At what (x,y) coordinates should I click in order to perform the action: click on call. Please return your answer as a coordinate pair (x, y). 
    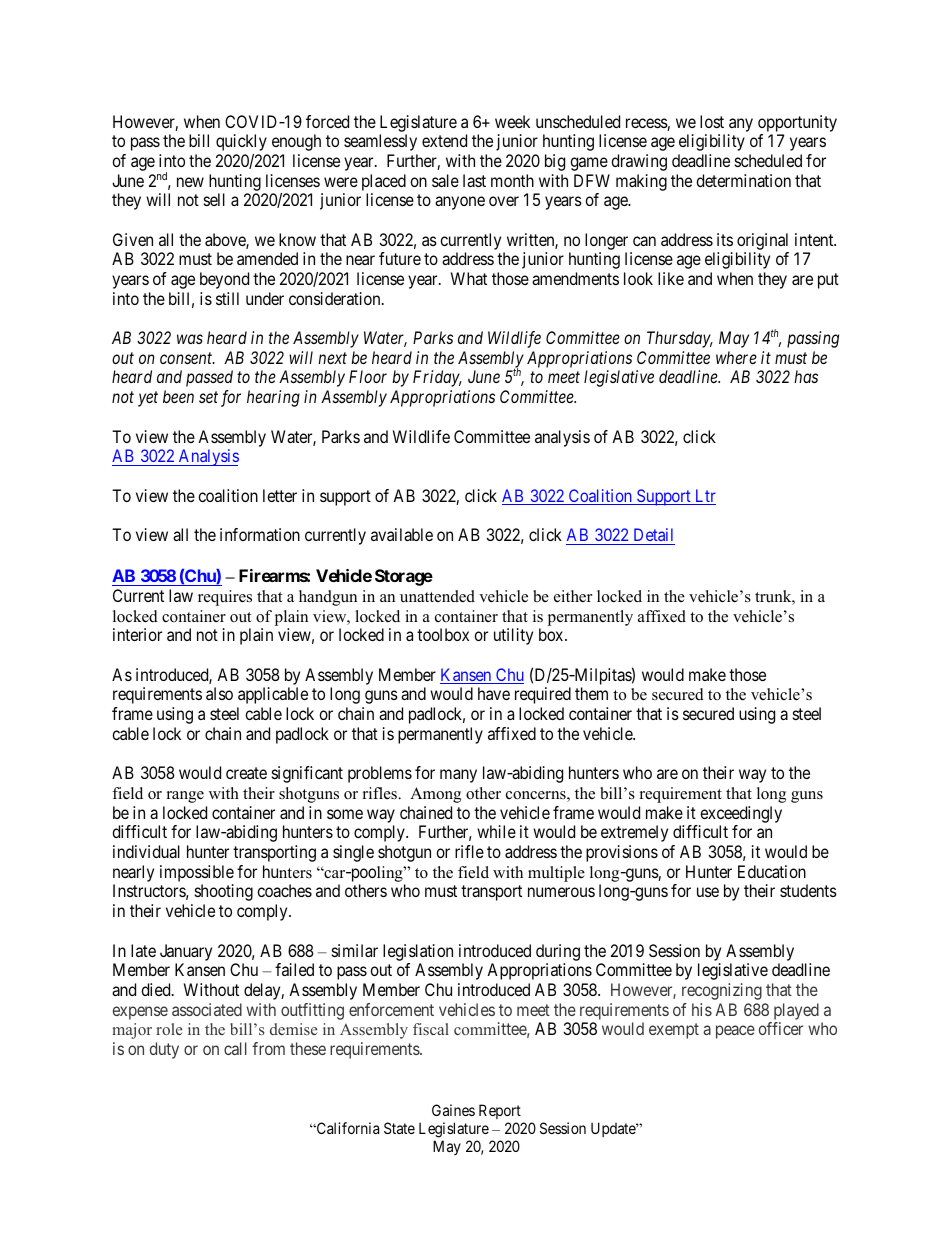
    Looking at the image, I should click on (235, 1048).
